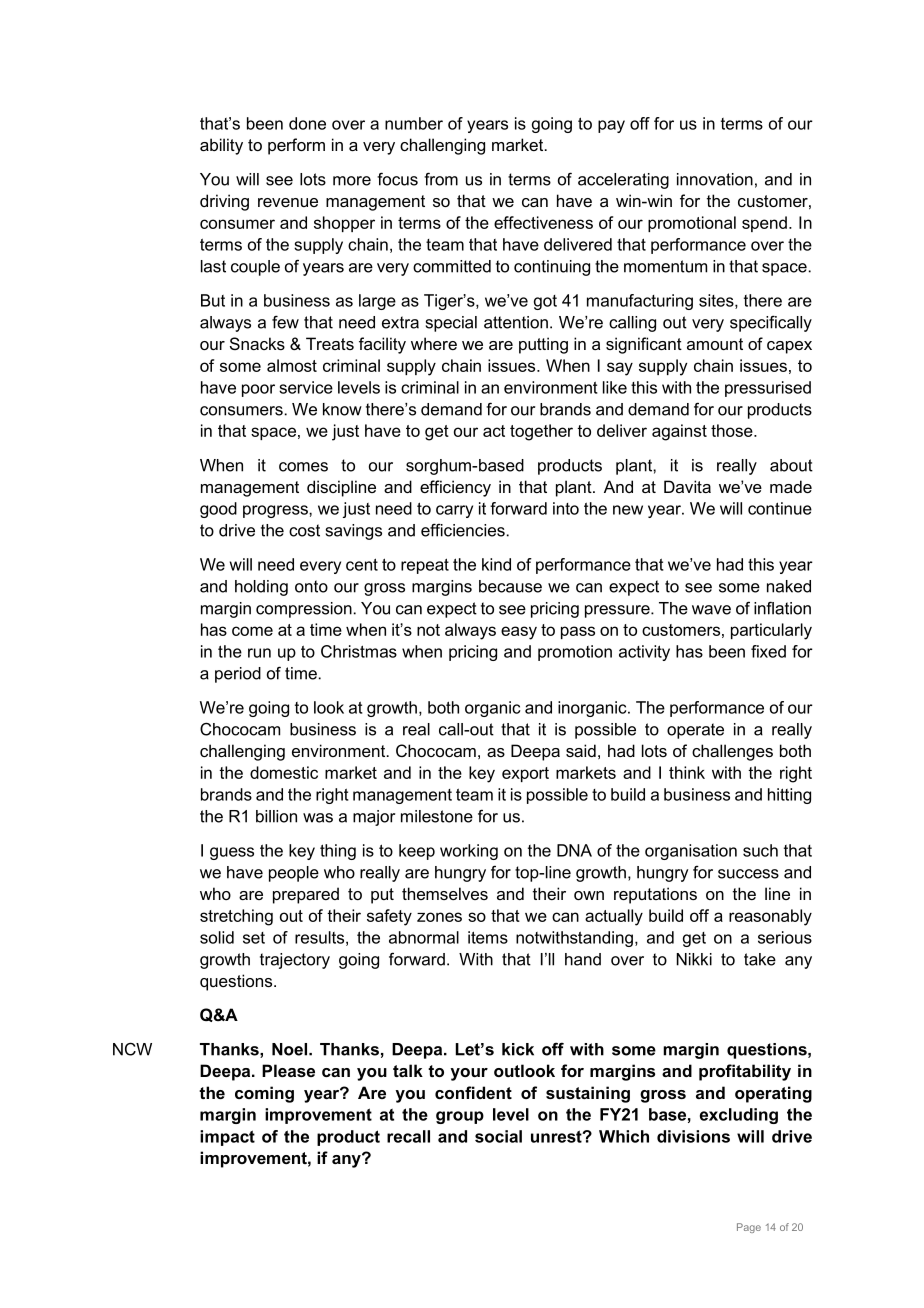  What do you see at coordinates (694, 959) in the screenshot?
I see `Nikki` at bounding box center [694, 959].
